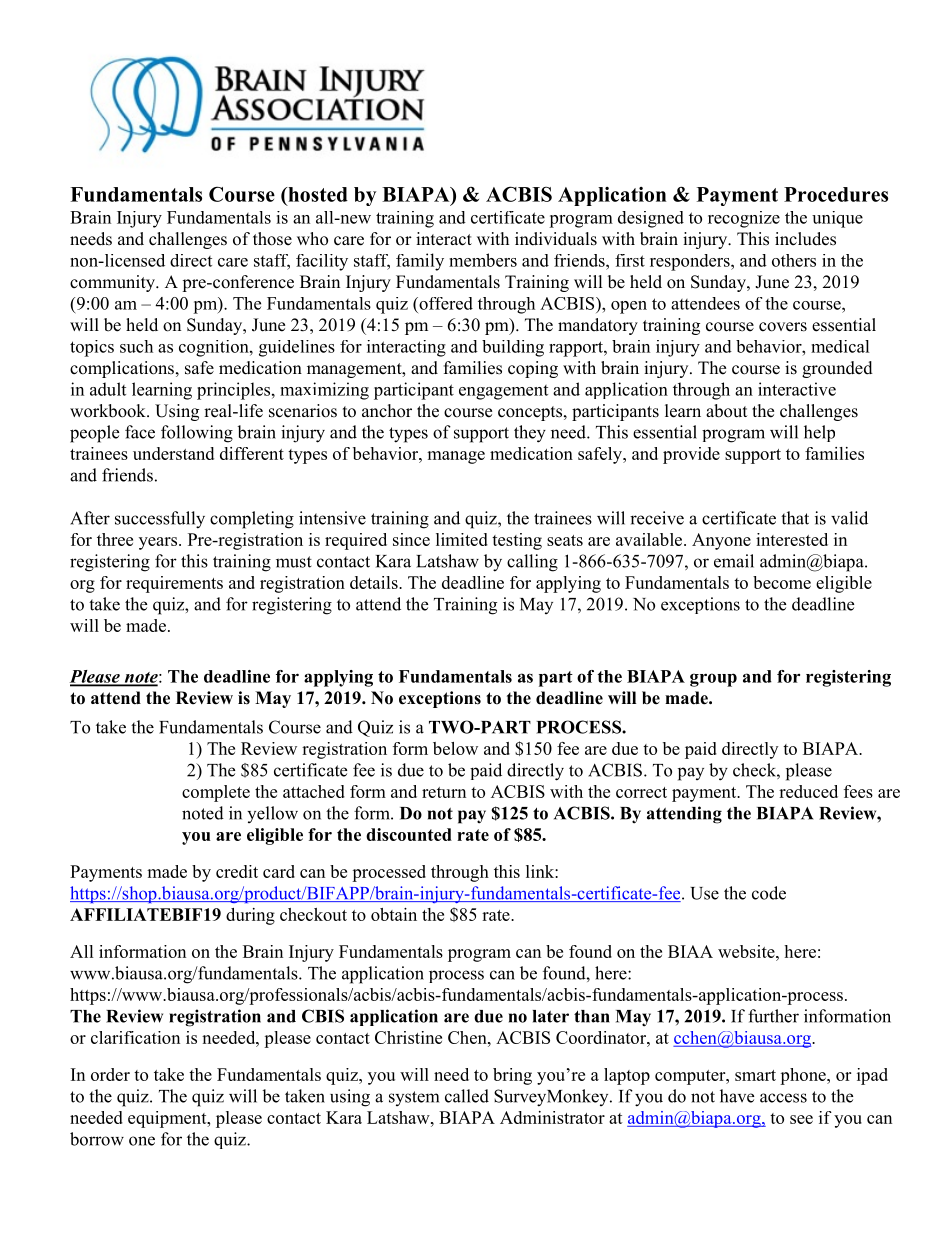 The image size is (952, 1233). Describe the element at coordinates (237, 871) in the document. I see `credit` at that location.
